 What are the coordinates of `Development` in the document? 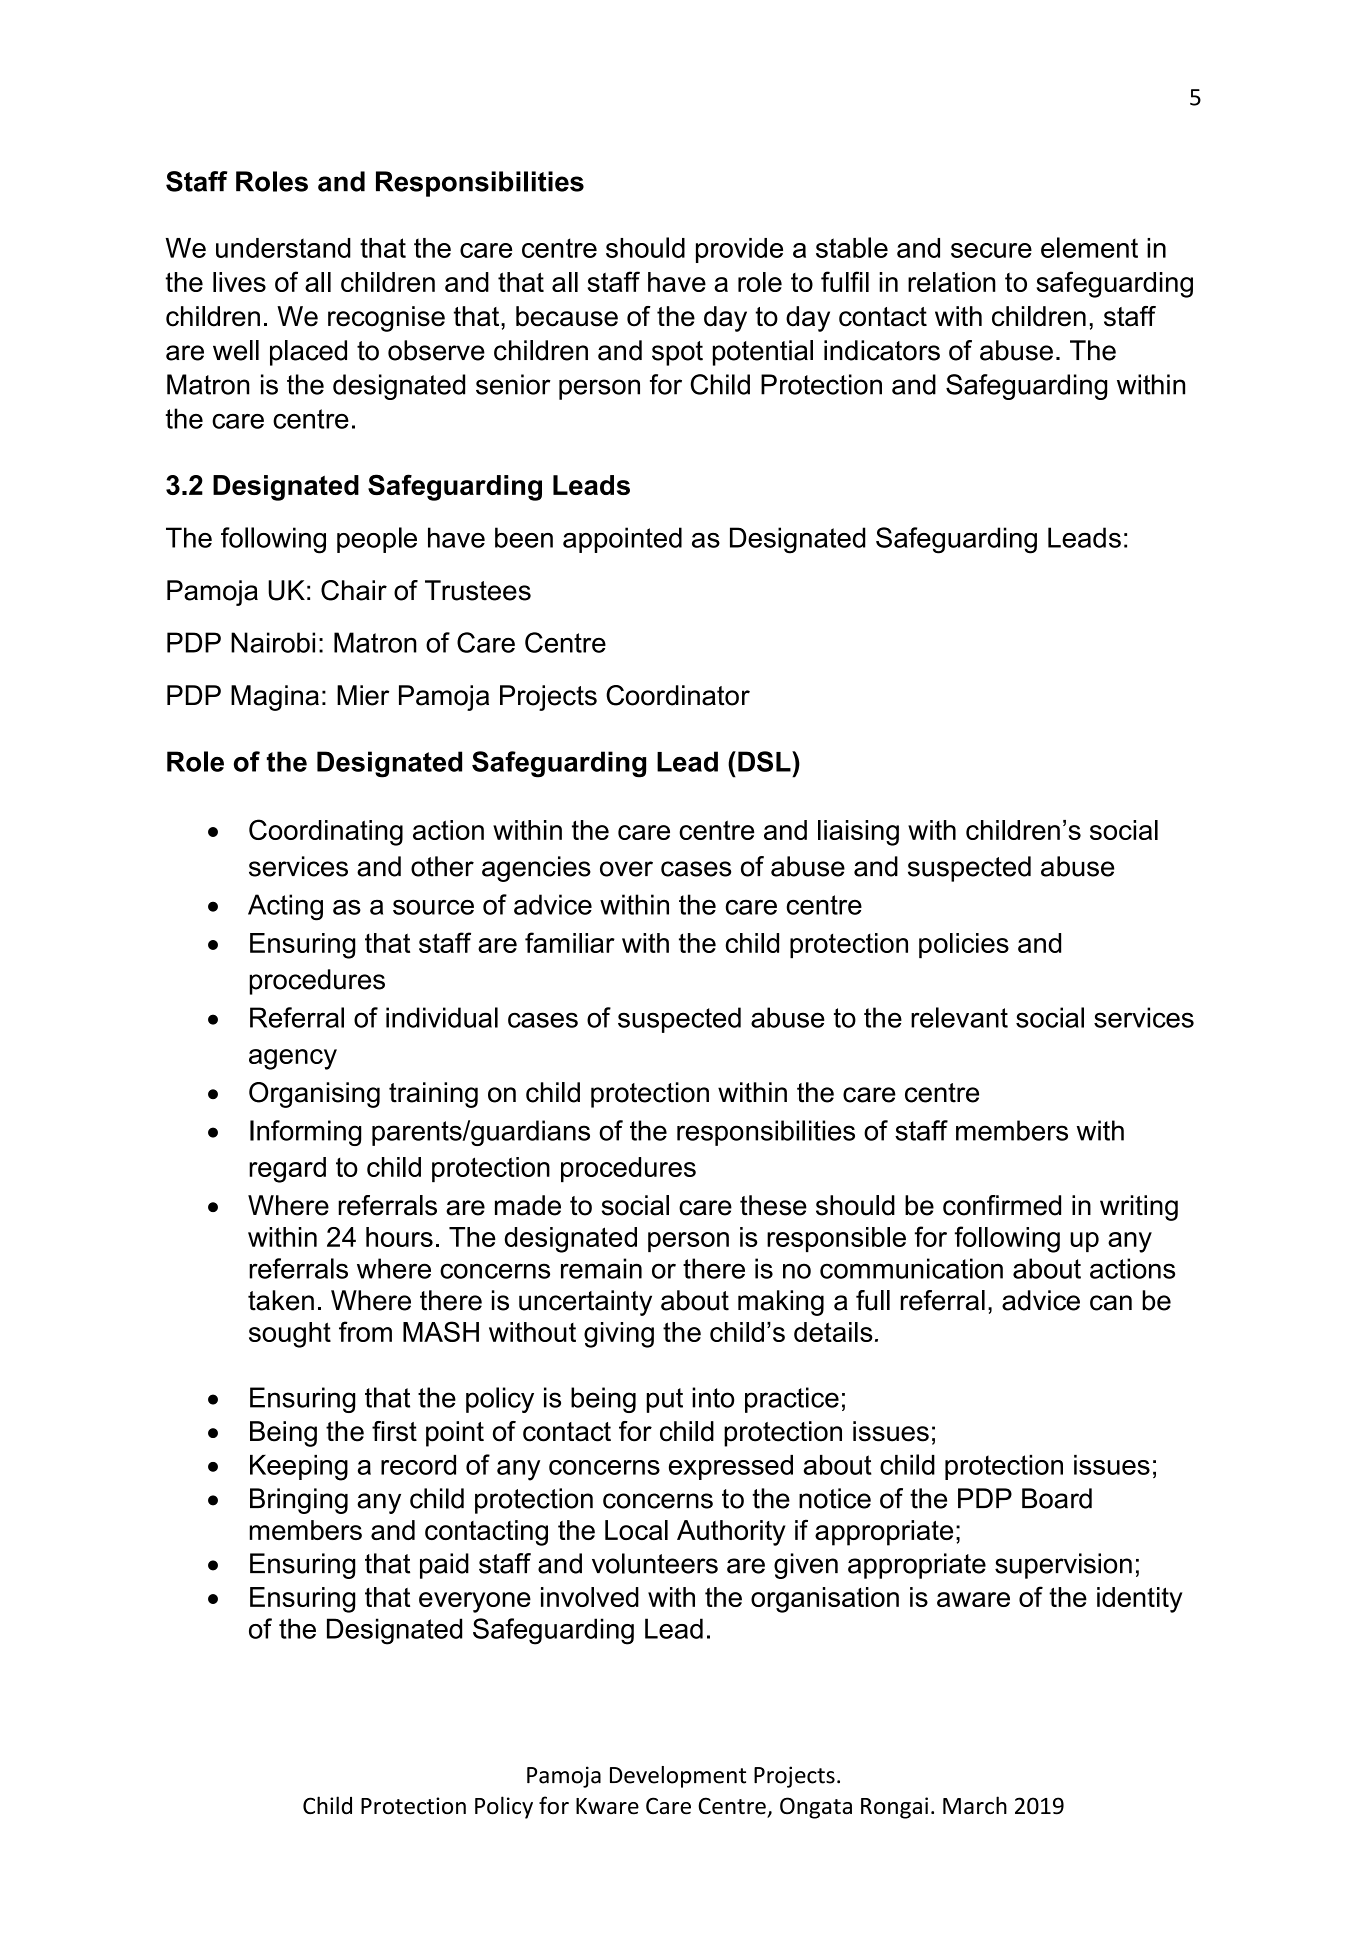 It's located at (678, 1777).
